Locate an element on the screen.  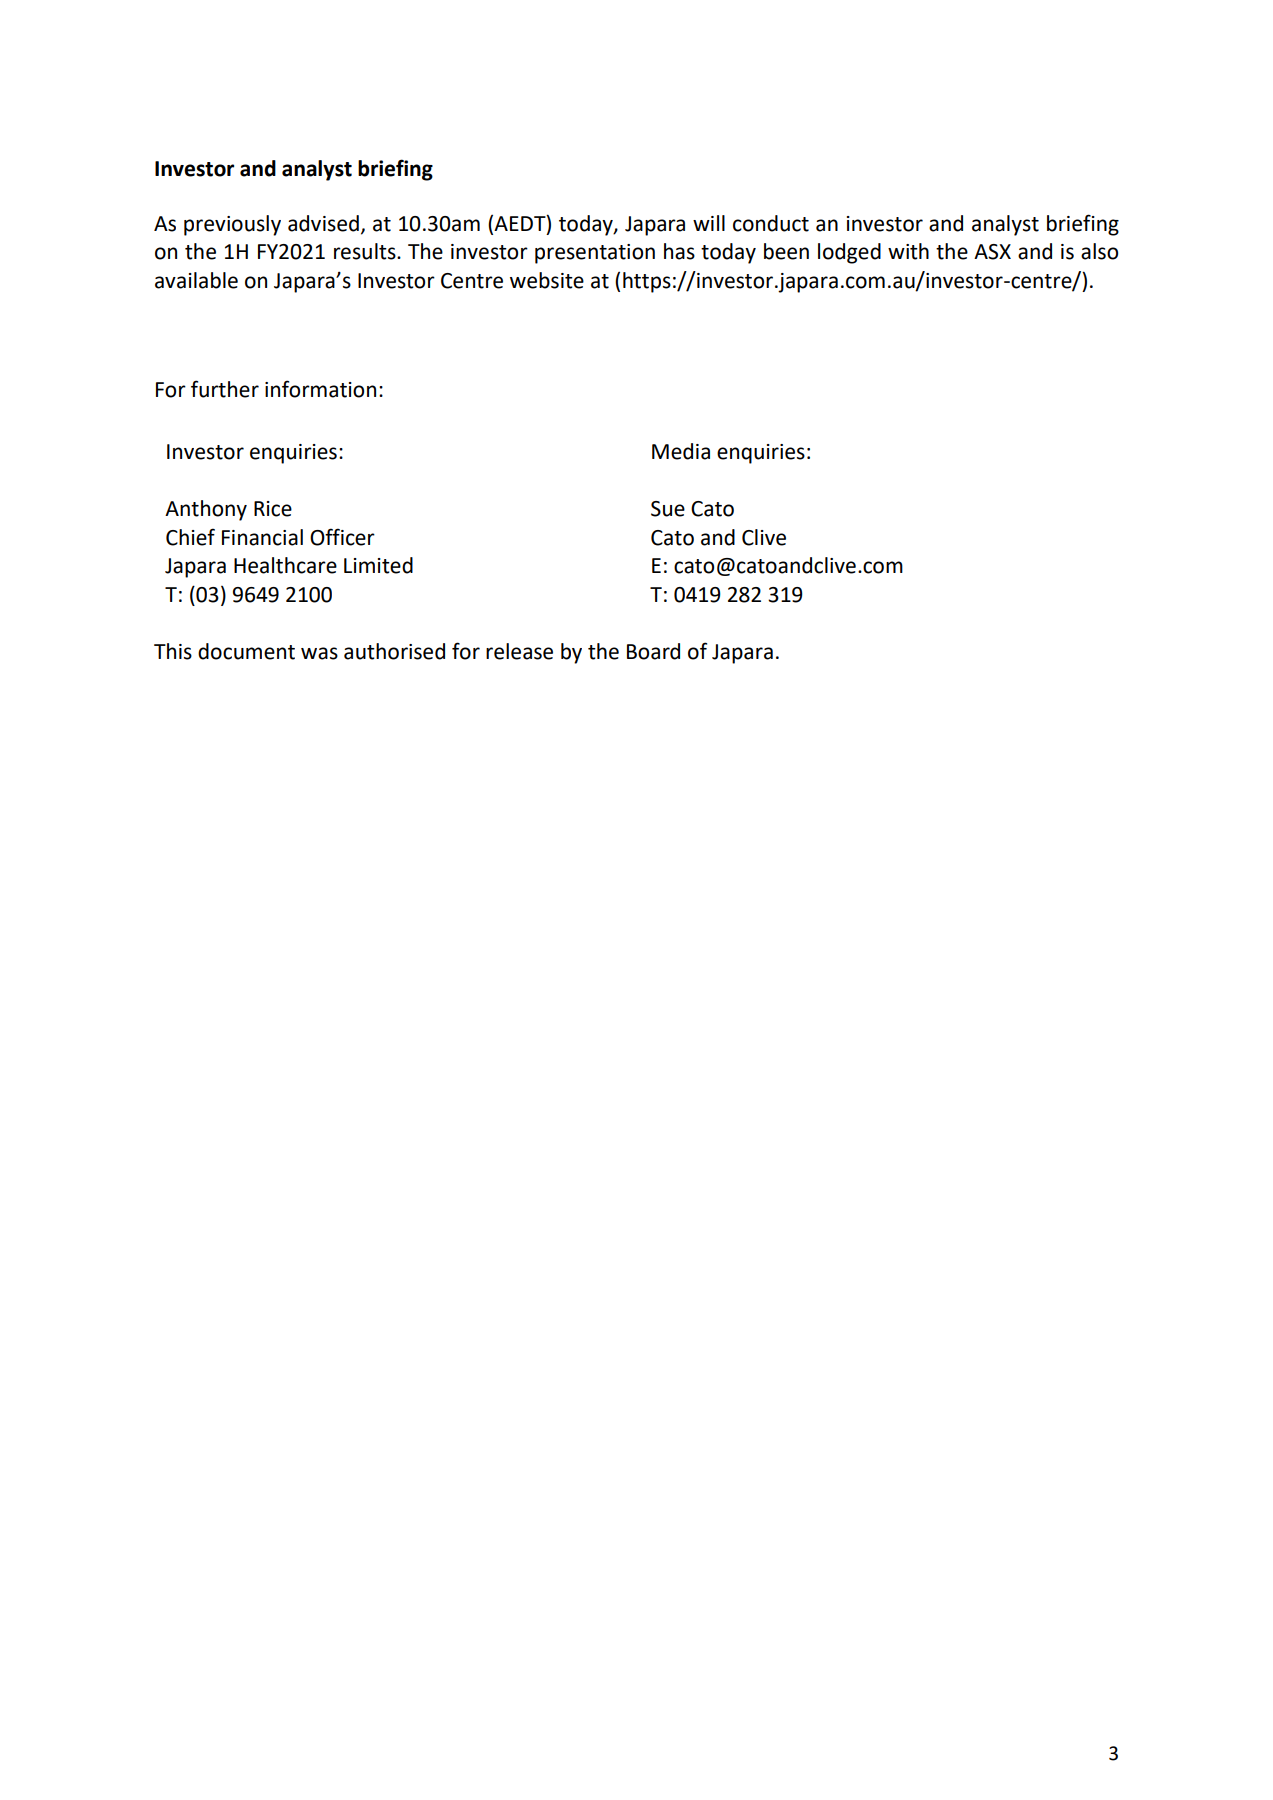
advised is located at coordinates (323, 223).
